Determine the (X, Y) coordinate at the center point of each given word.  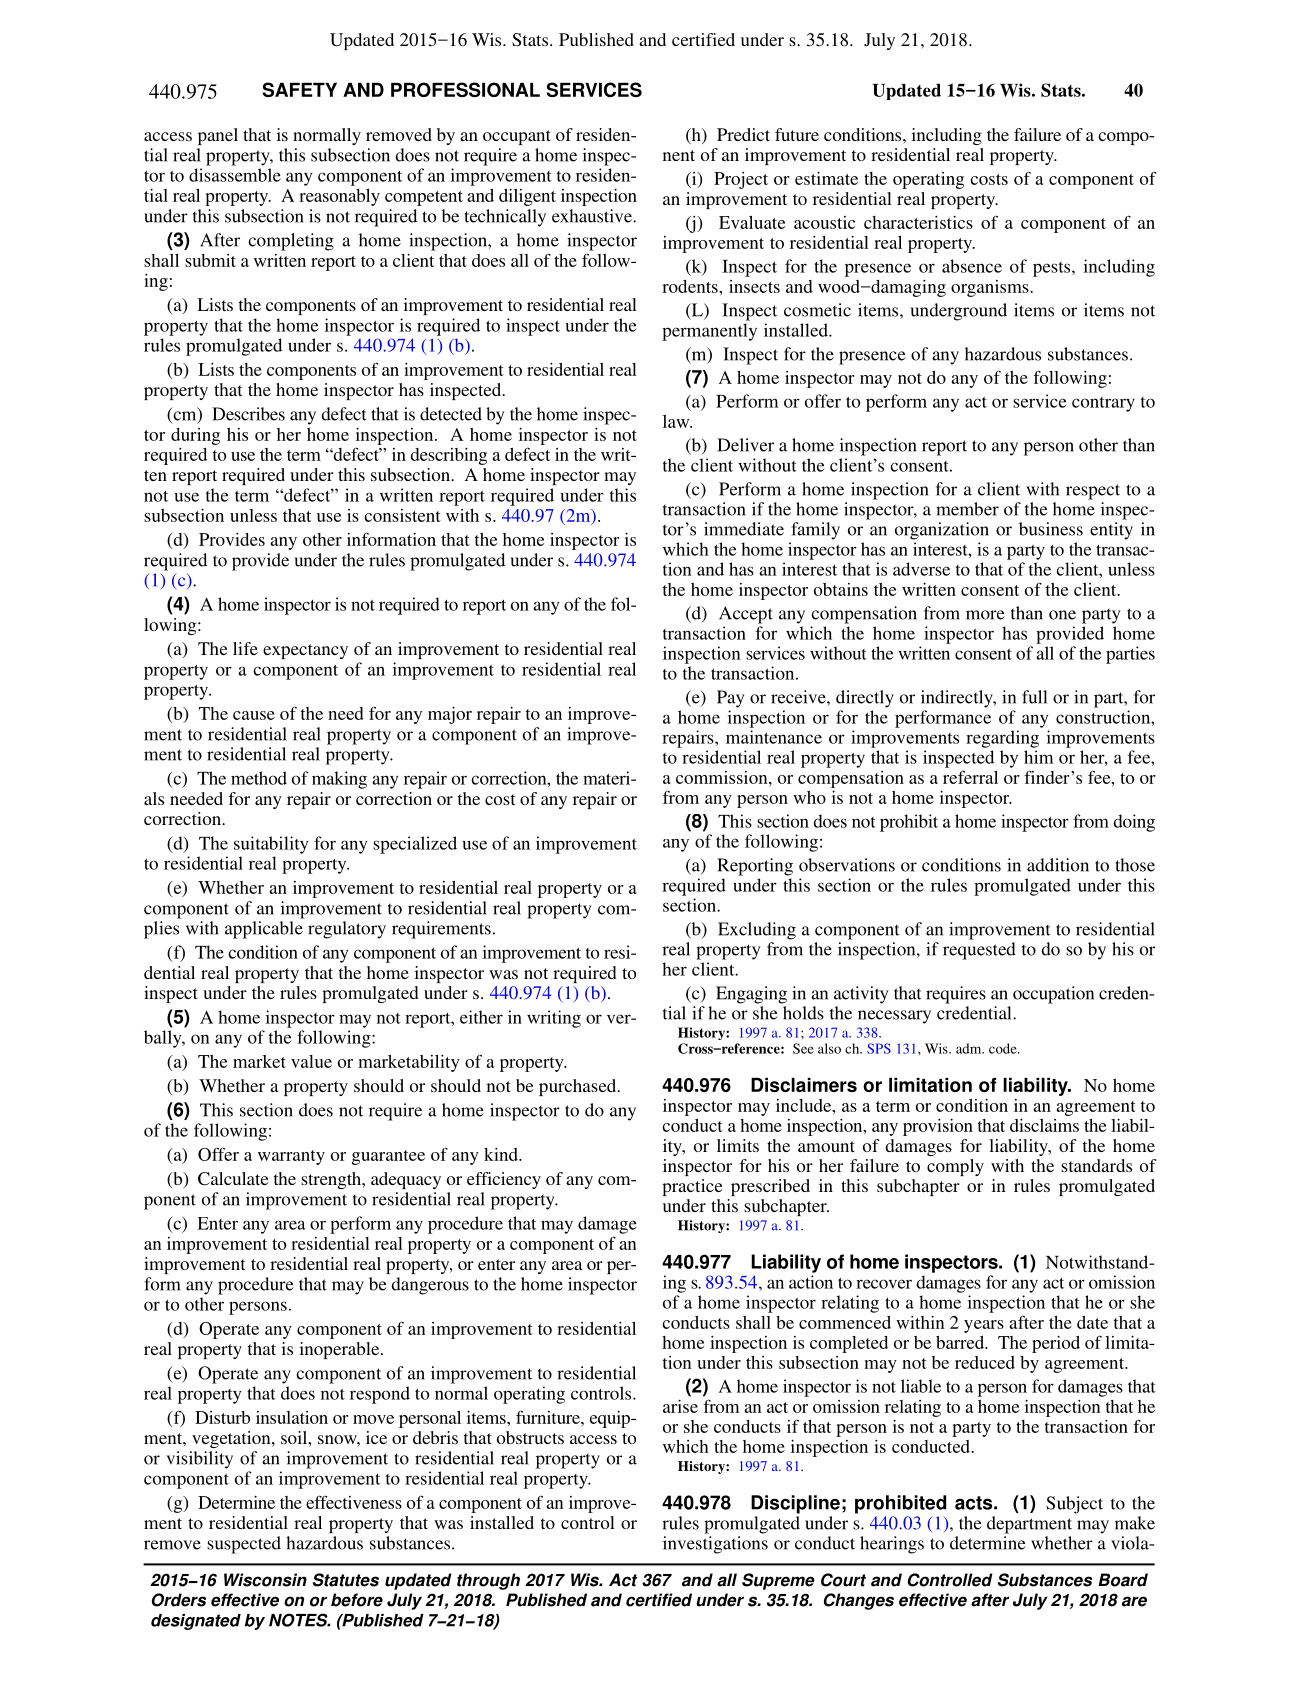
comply (955, 1167)
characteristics (918, 222)
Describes (248, 414)
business (1051, 529)
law (677, 421)
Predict (743, 134)
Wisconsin (265, 1580)
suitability (271, 845)
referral (970, 777)
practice (692, 1187)
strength (332, 1180)
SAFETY (300, 89)
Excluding (757, 931)
